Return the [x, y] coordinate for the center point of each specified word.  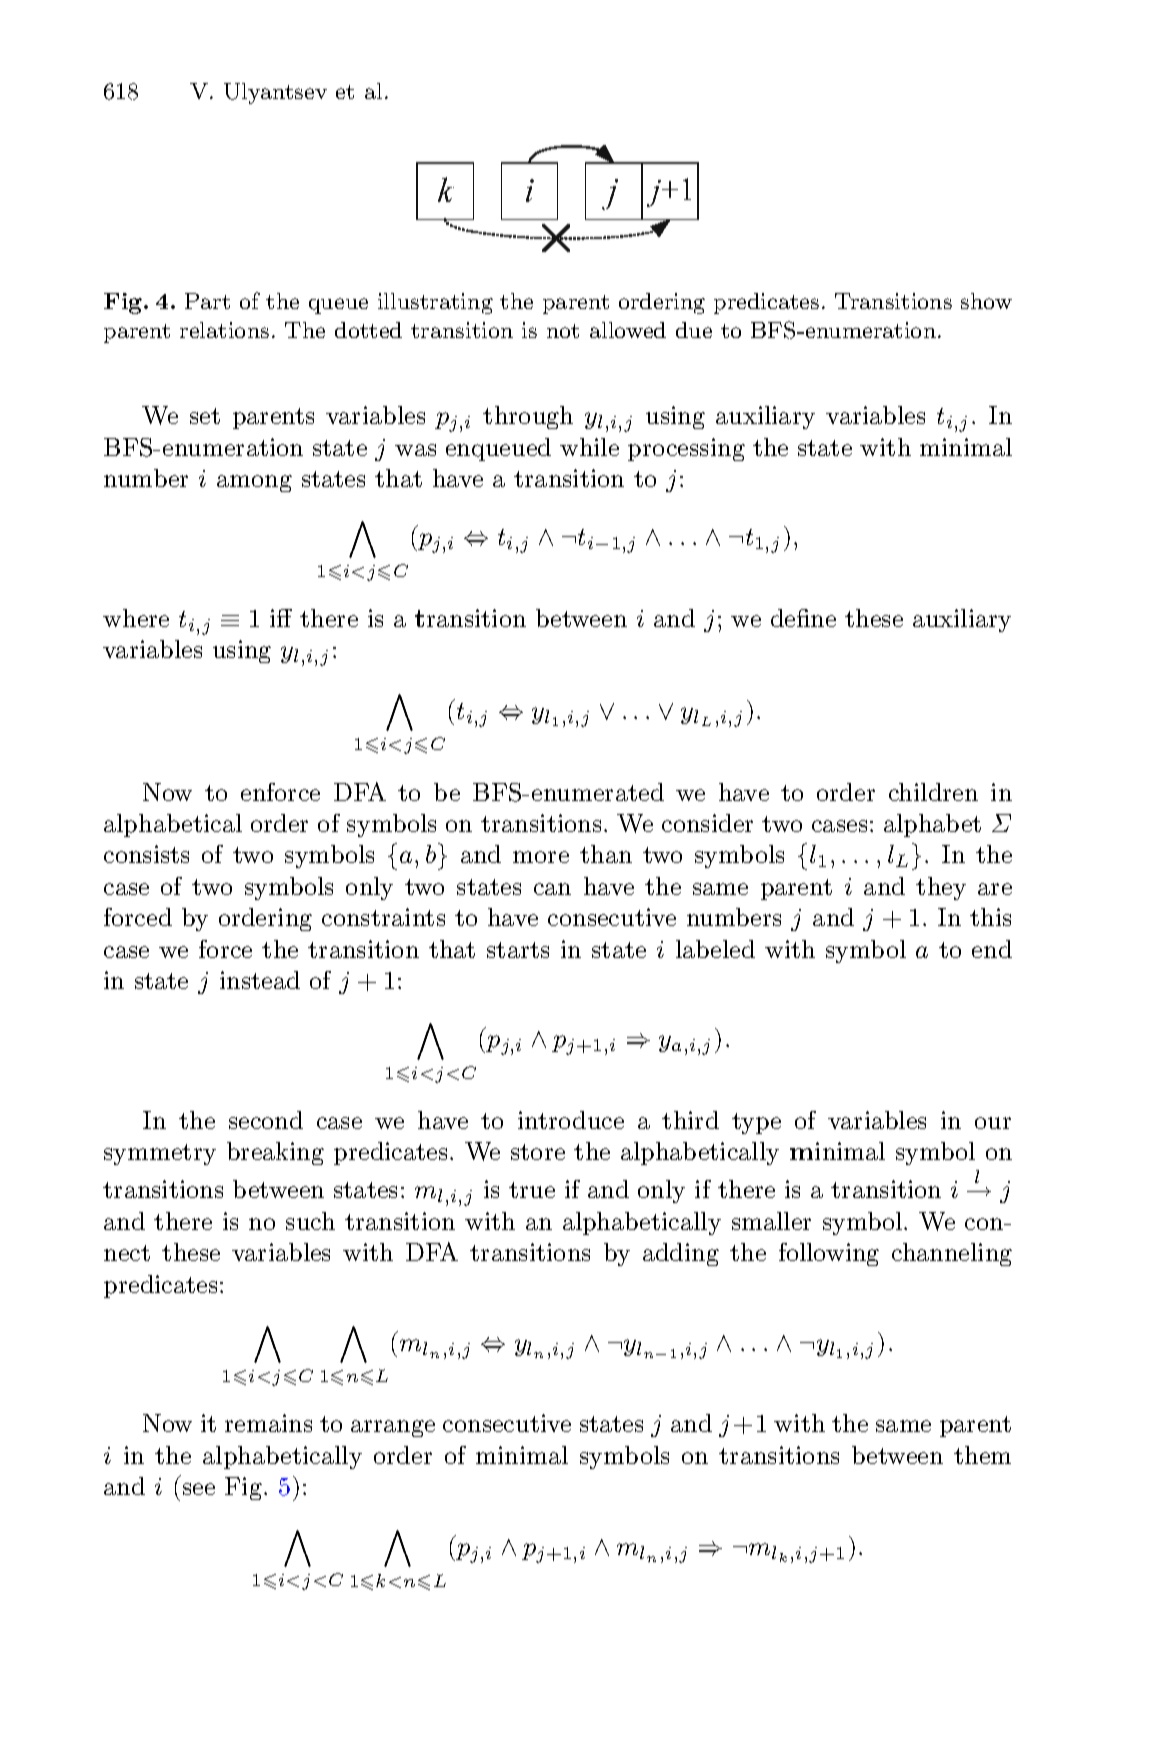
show [986, 301]
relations [224, 330]
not [563, 331]
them [982, 1455]
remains [268, 1423]
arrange [393, 1428]
